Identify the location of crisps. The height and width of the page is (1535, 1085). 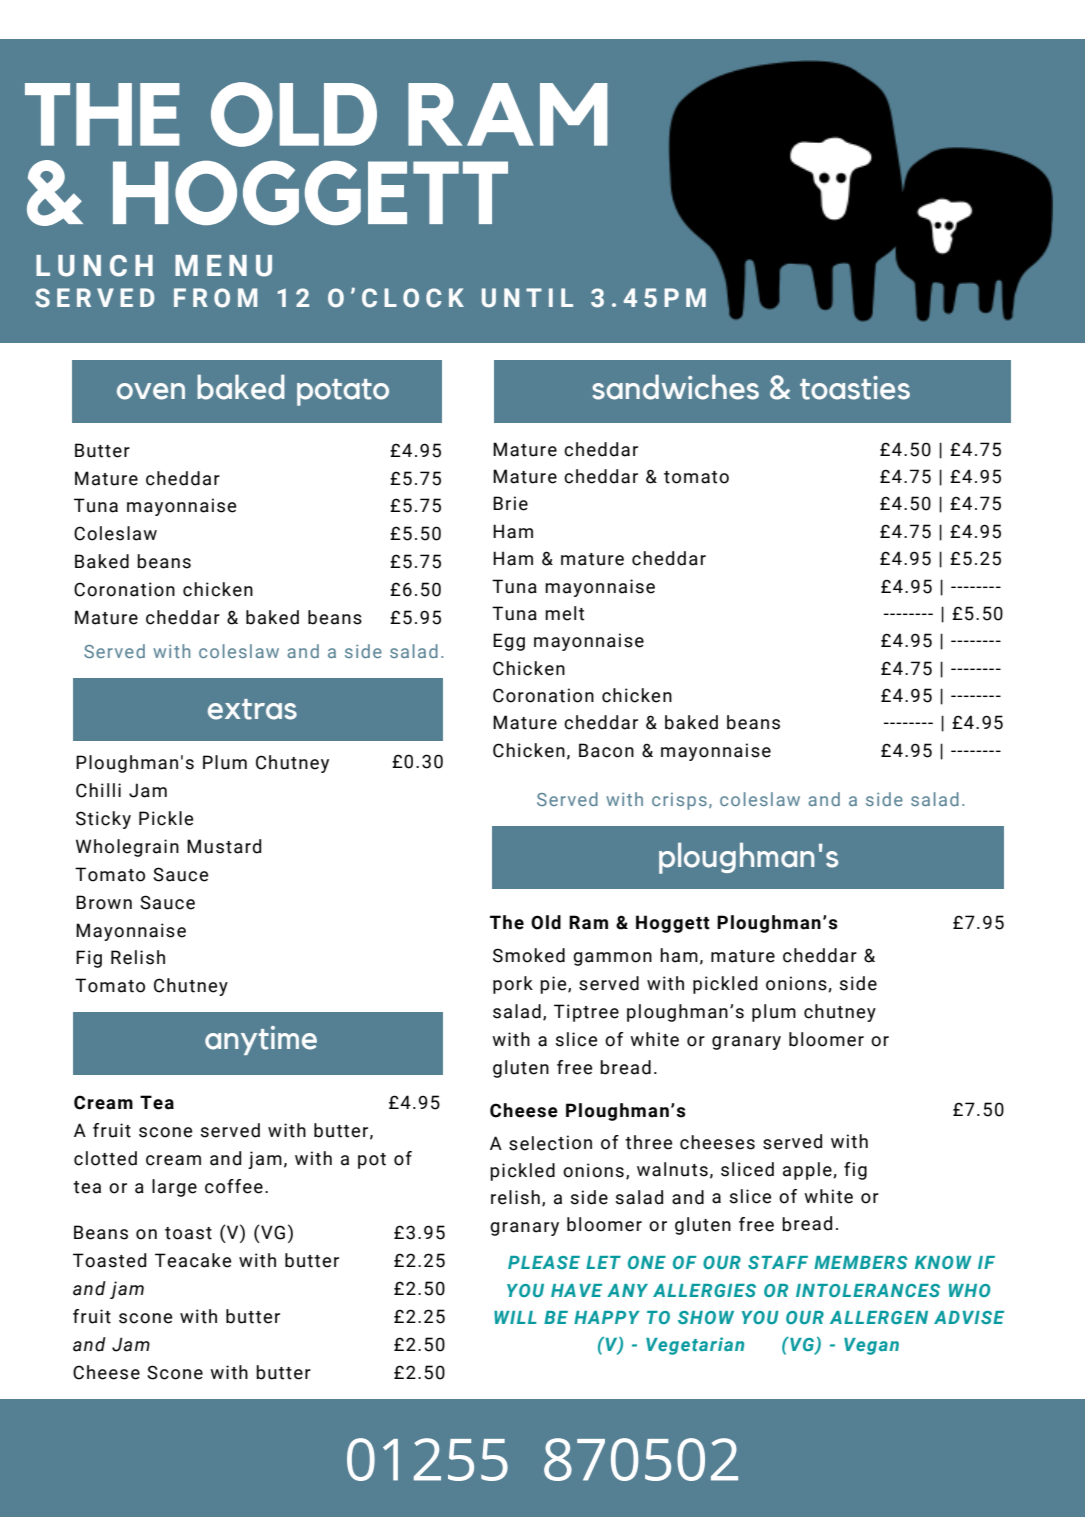
(679, 801).
